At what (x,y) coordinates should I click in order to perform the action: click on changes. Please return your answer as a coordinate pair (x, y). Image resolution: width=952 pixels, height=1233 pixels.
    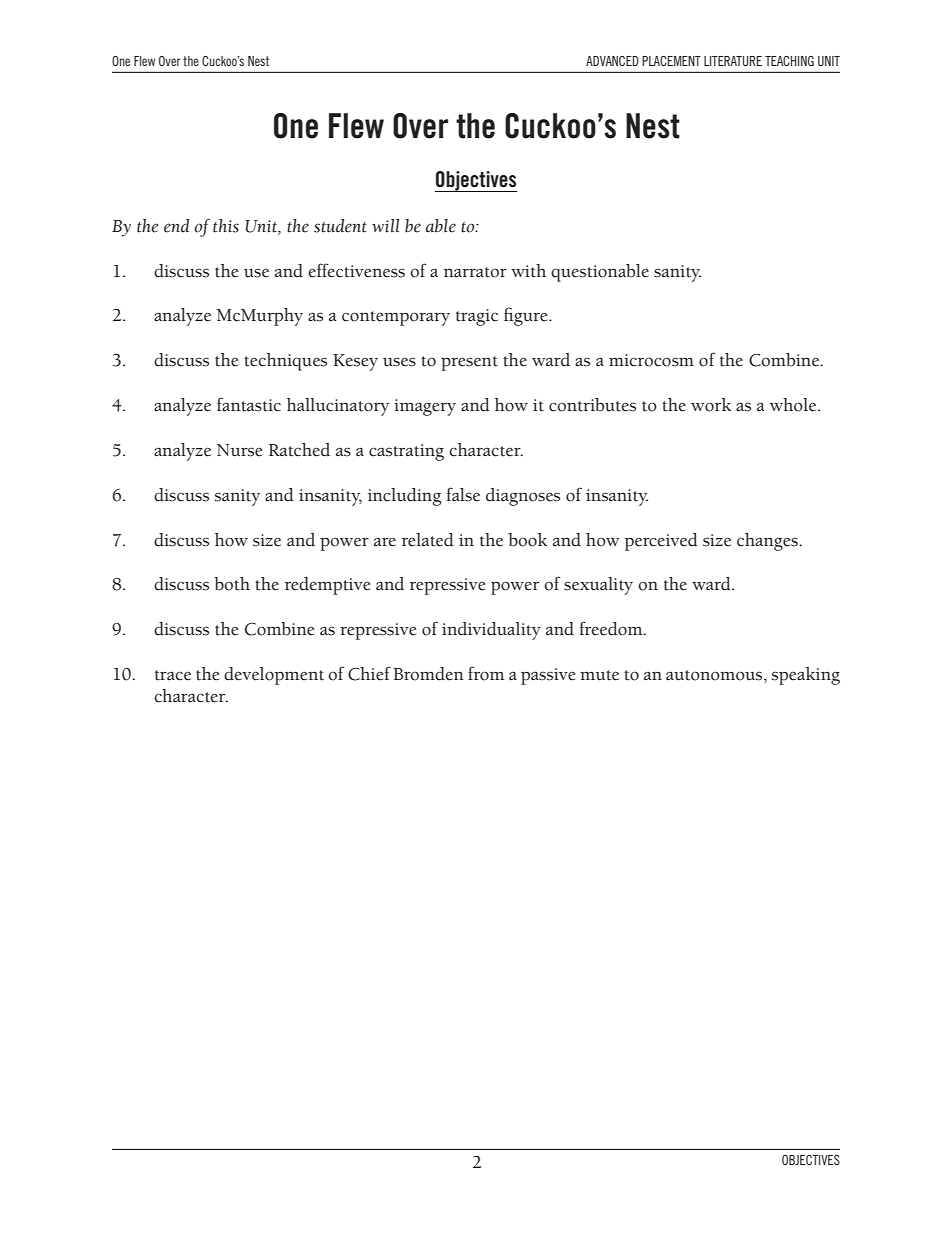
    Looking at the image, I should click on (767, 542).
